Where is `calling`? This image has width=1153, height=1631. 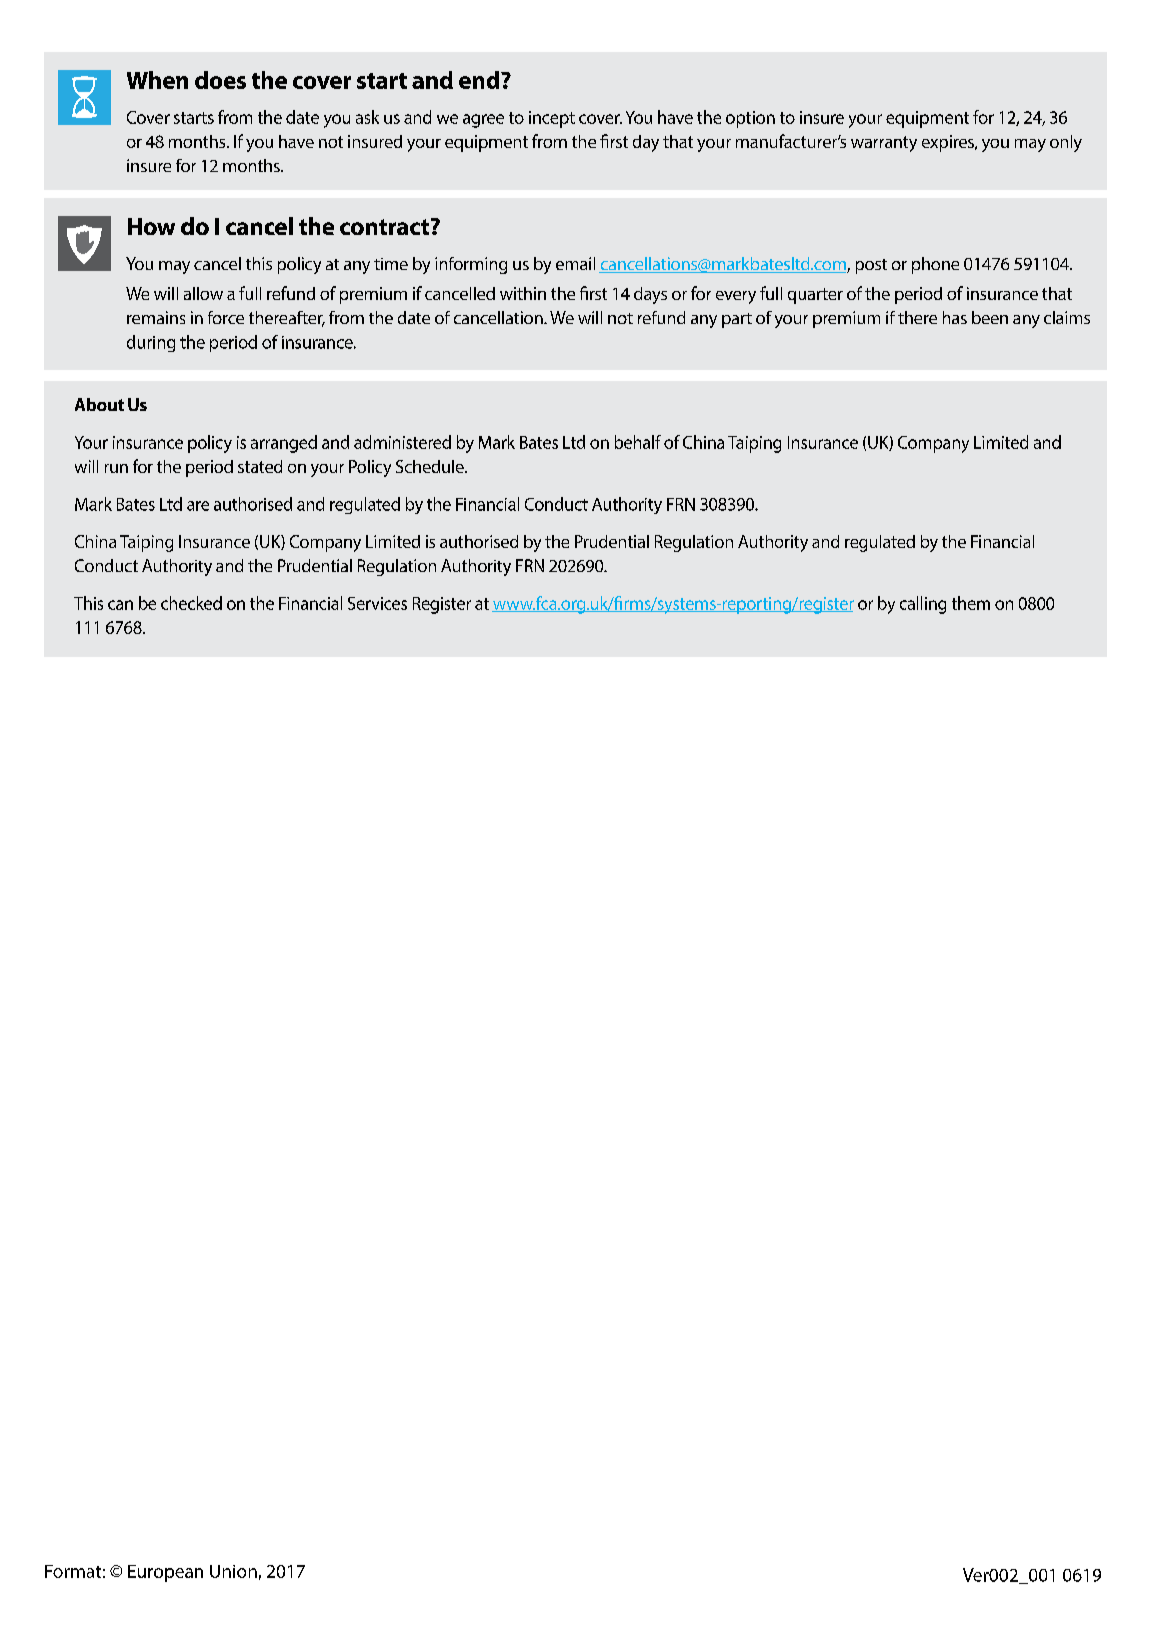 calling is located at coordinates (923, 605).
